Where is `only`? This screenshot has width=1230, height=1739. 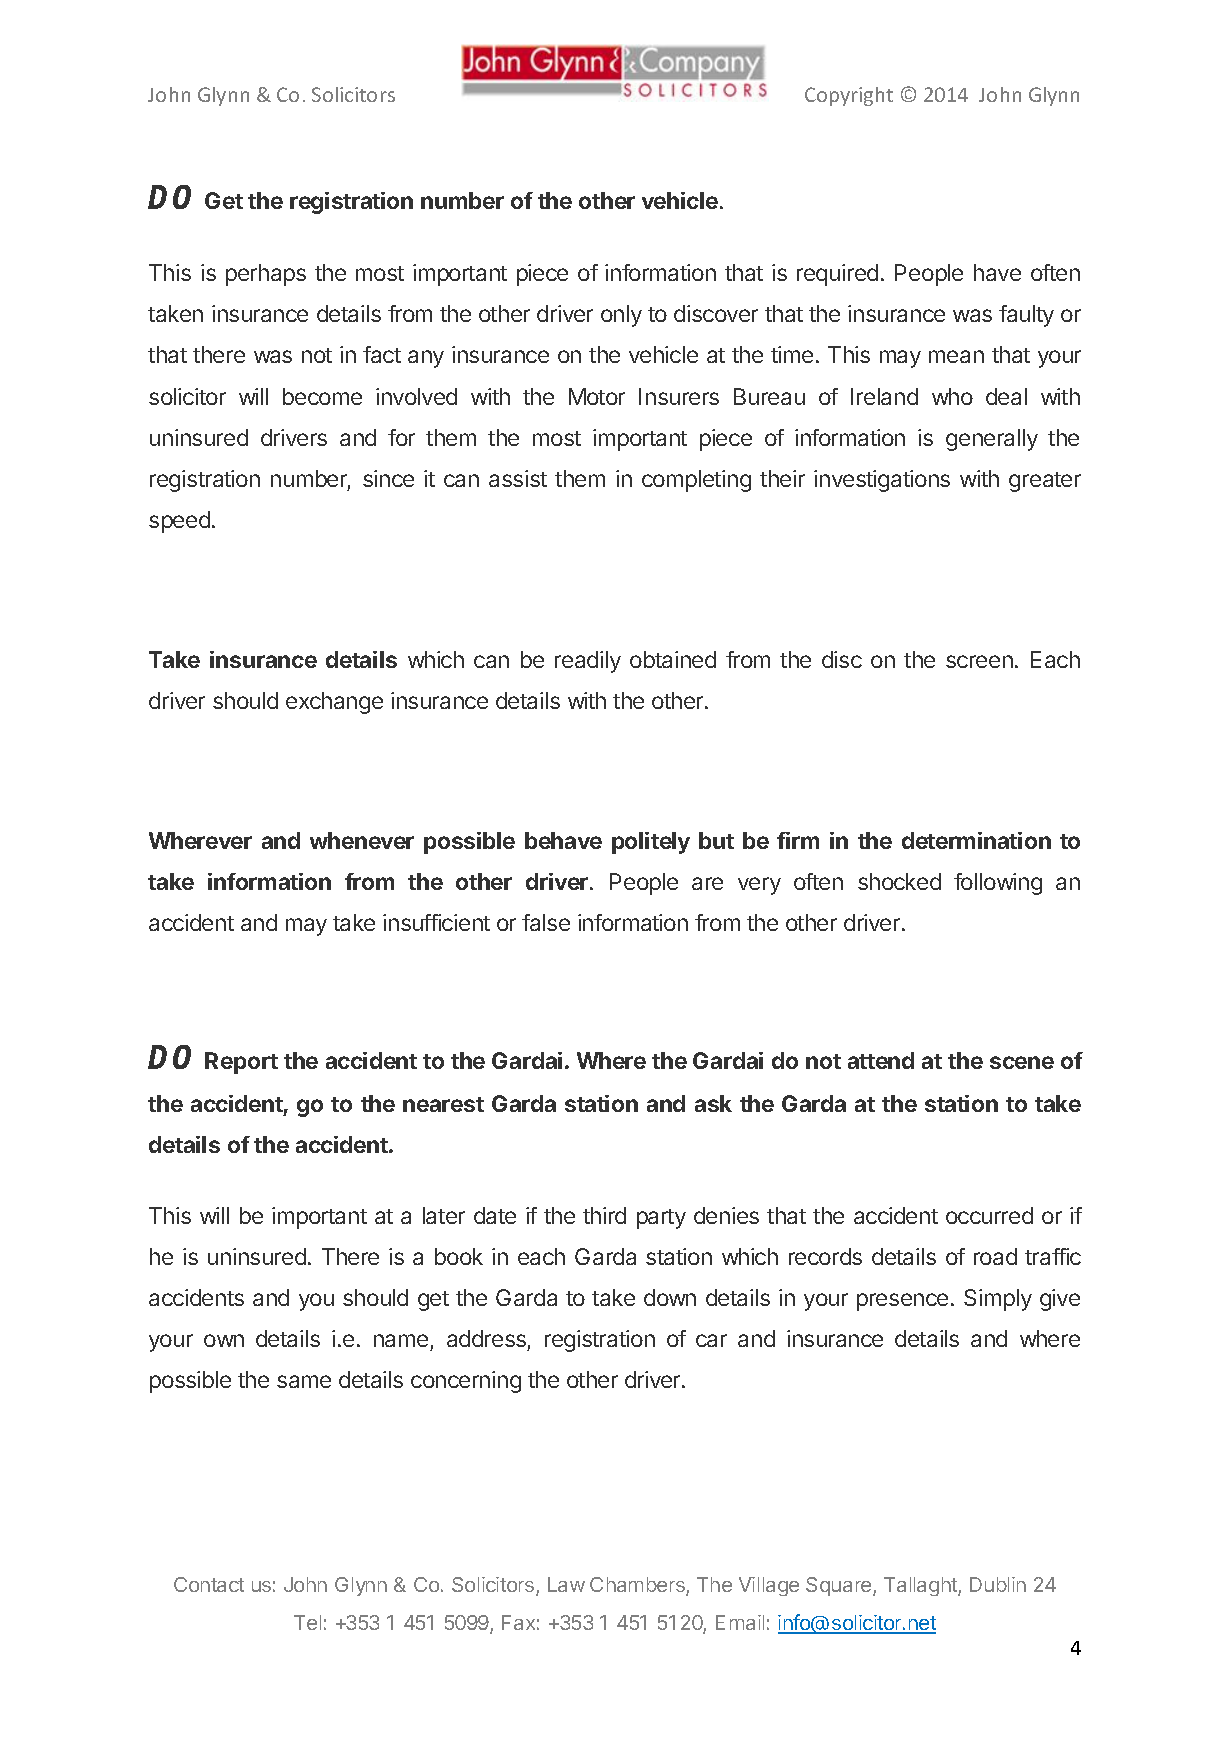 only is located at coordinates (621, 316).
